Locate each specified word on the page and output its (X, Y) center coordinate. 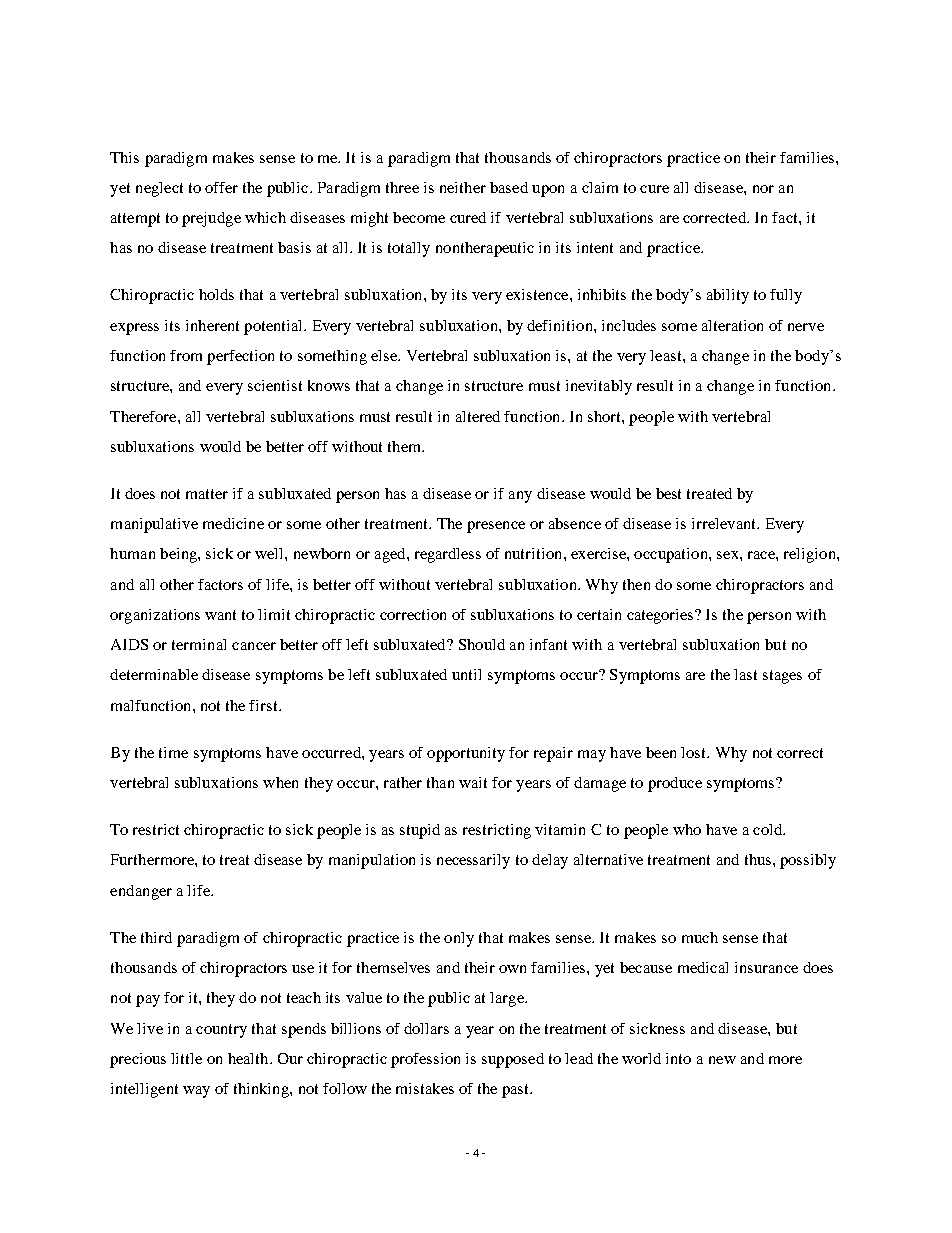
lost (695, 752)
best (668, 493)
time (173, 752)
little (186, 1058)
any (520, 497)
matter (207, 494)
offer (221, 187)
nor (763, 189)
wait (473, 782)
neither (463, 187)
